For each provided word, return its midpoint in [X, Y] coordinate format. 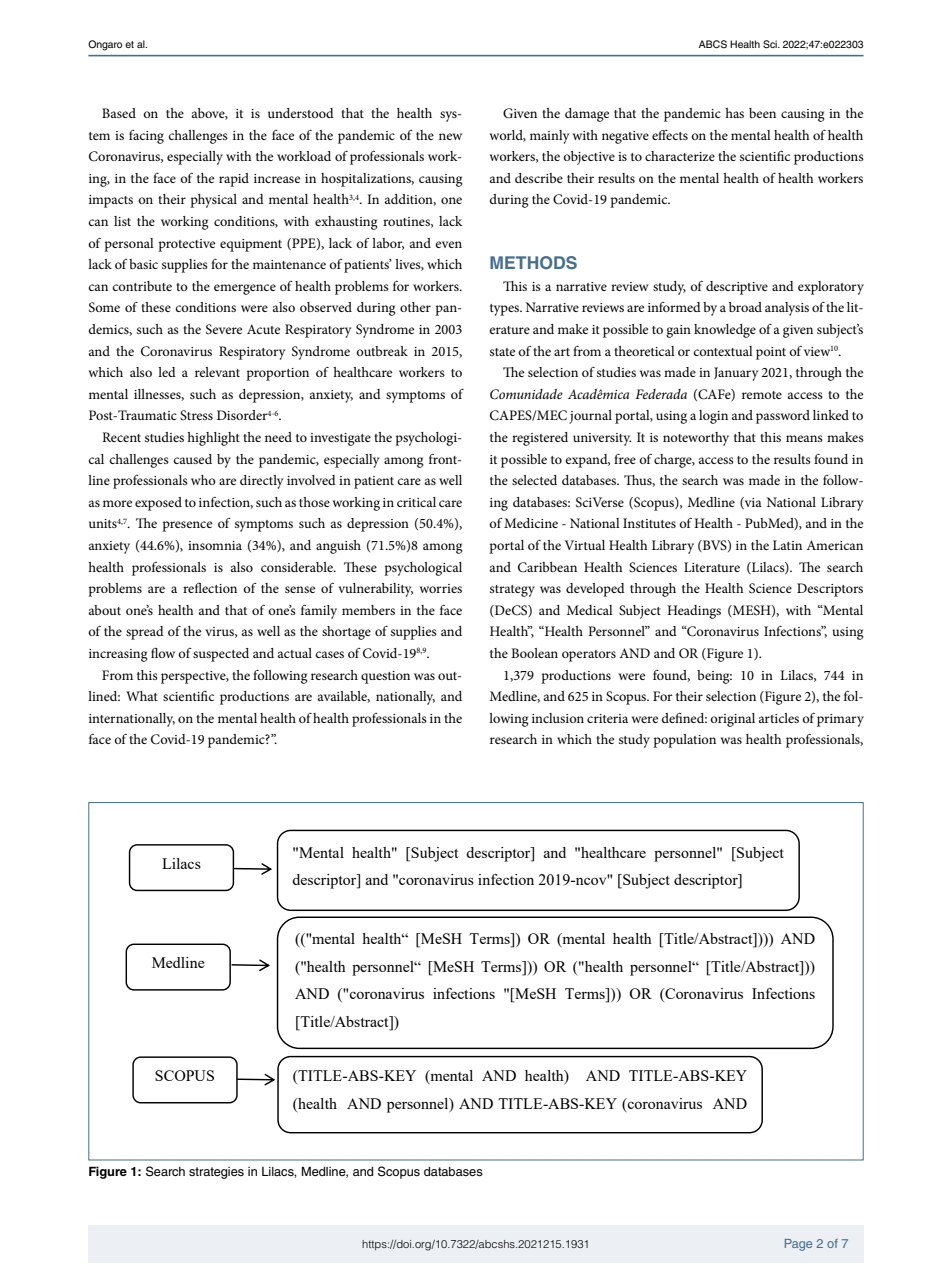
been [762, 113]
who [203, 480]
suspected [221, 655]
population [684, 741]
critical [416, 502]
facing [146, 137]
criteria [607, 718]
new [450, 136]
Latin [787, 545]
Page [798, 1245]
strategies [216, 1173]
